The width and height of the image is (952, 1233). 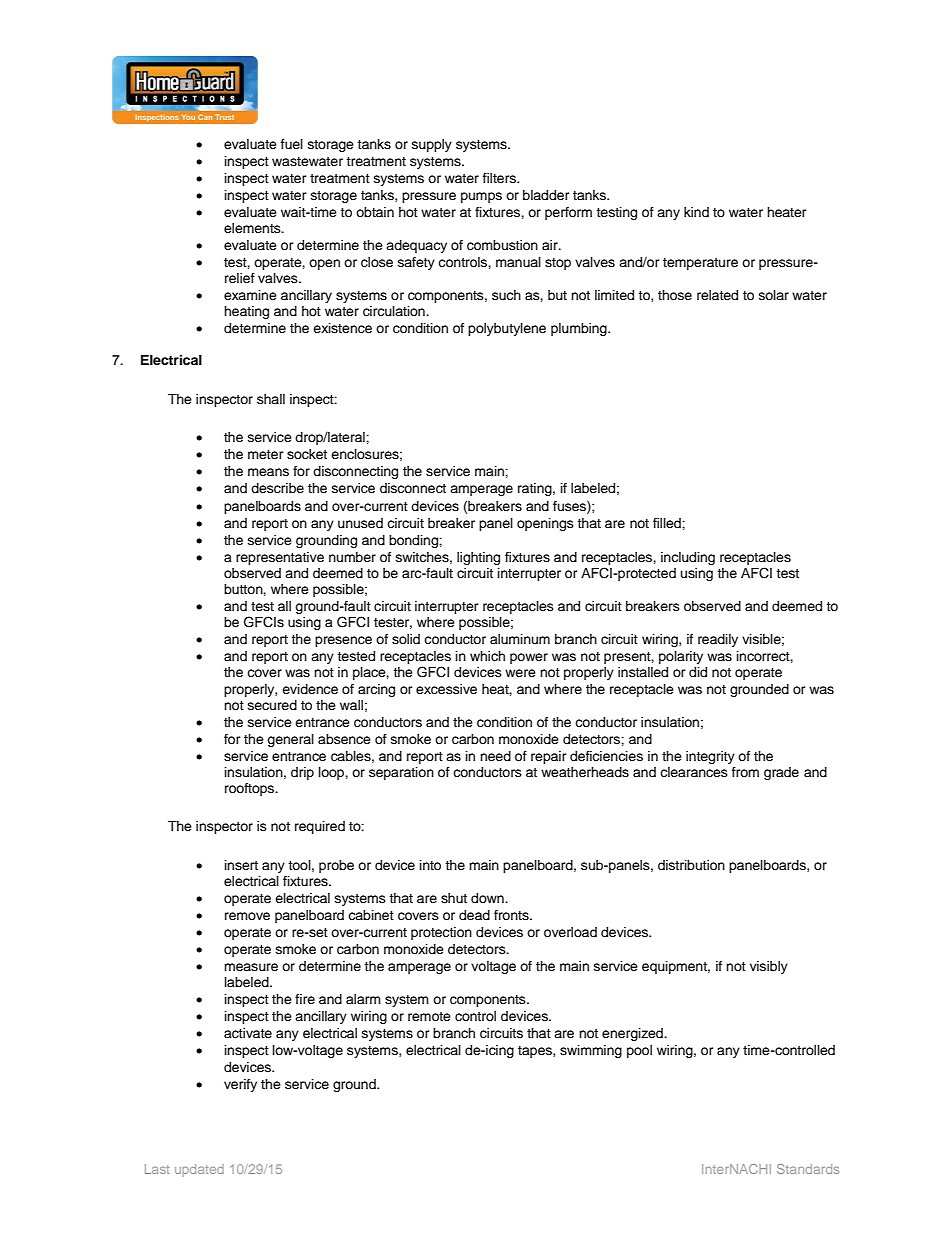 What do you see at coordinates (487, 656) in the image?
I see `which` at bounding box center [487, 656].
